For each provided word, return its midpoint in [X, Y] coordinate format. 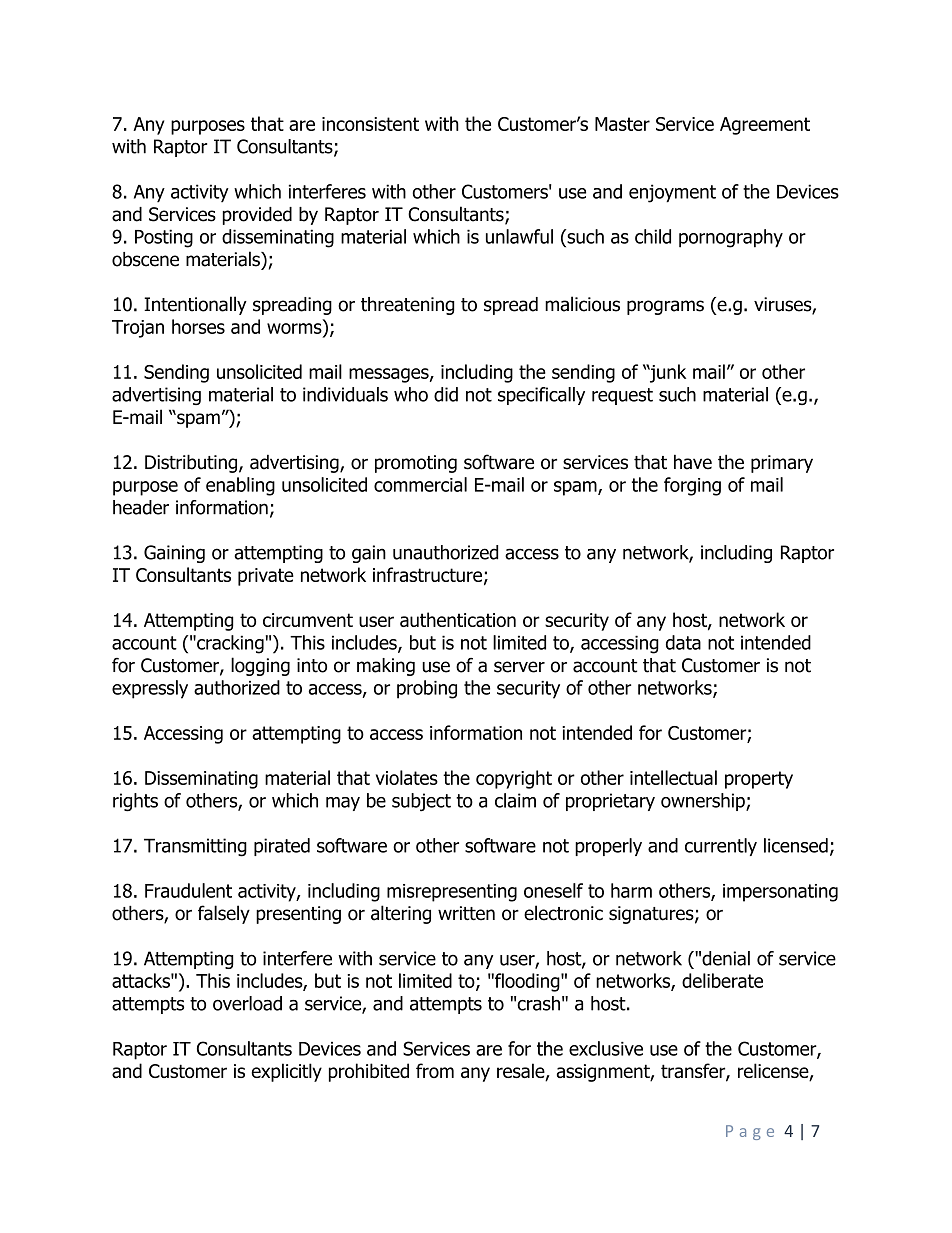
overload [247, 1003]
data [683, 642]
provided [257, 216]
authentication [458, 619]
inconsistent [370, 124]
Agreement [765, 126]
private [266, 577]
